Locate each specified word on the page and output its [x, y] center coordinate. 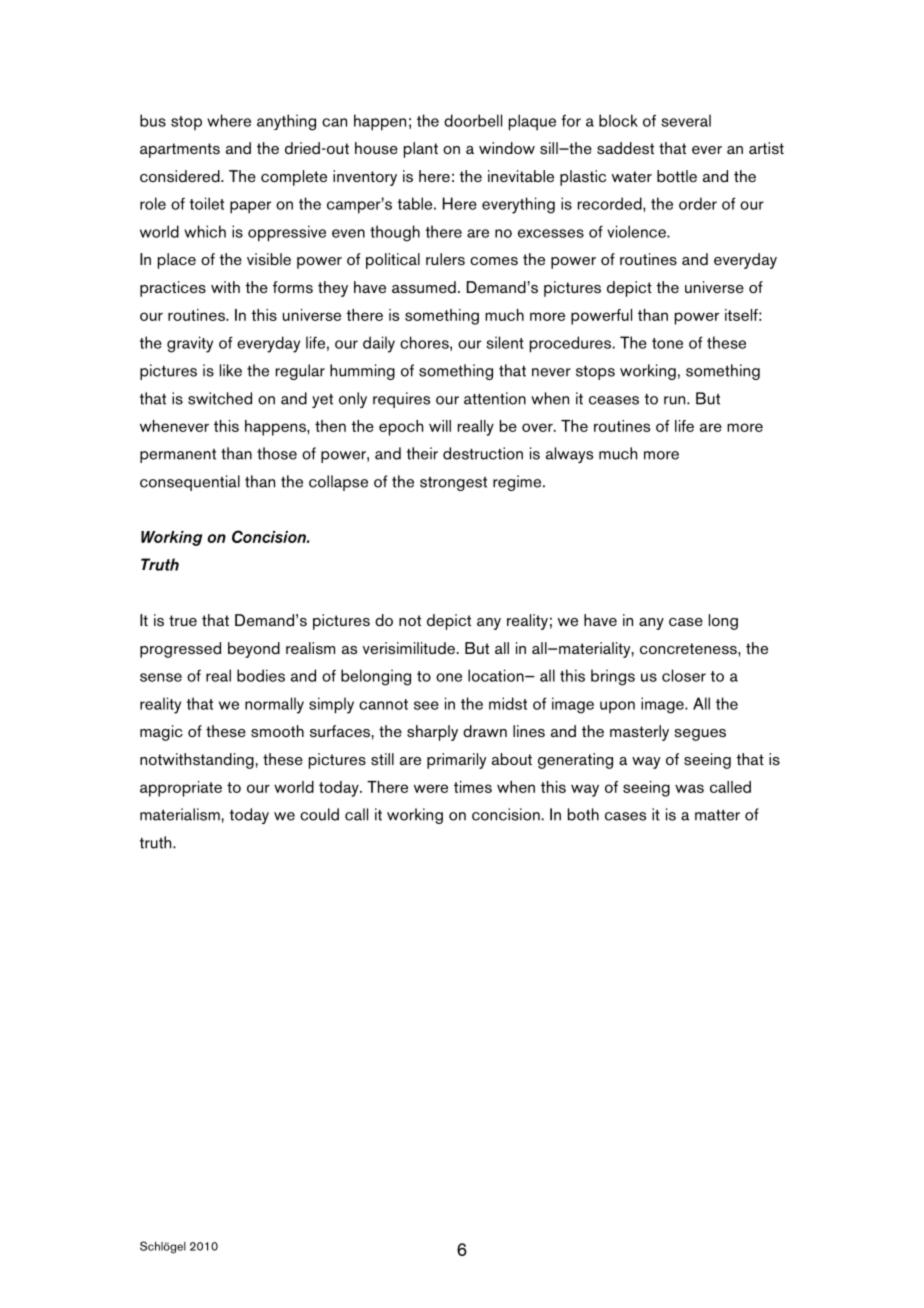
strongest [453, 484]
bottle [677, 176]
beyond [254, 650]
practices [173, 289]
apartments [180, 150]
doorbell [473, 120]
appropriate [181, 789]
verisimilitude [409, 648]
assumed [424, 287]
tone [667, 343]
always [569, 455]
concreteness [689, 649]
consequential [190, 483]
